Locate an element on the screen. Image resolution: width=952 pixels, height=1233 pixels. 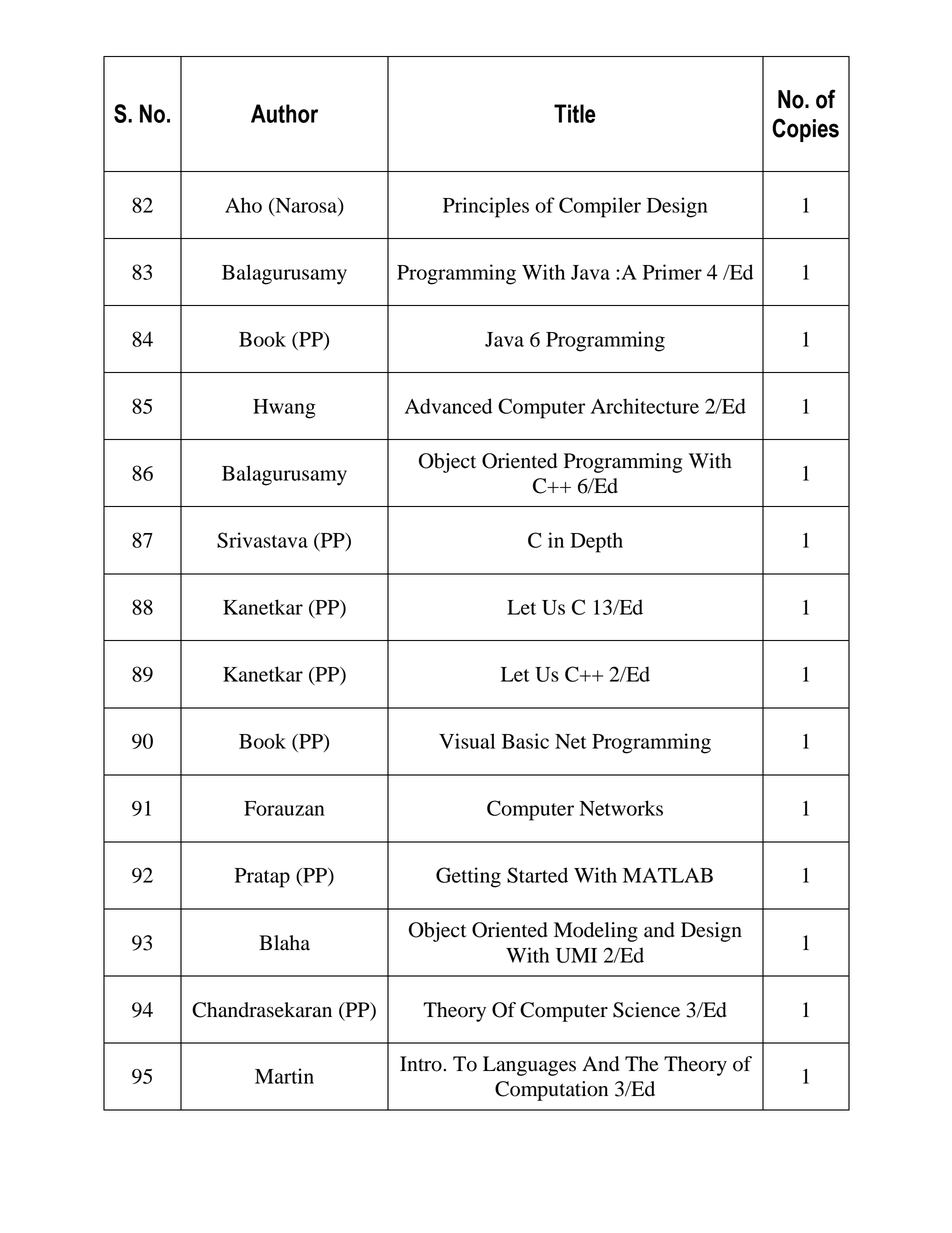
Depth is located at coordinates (596, 542).
